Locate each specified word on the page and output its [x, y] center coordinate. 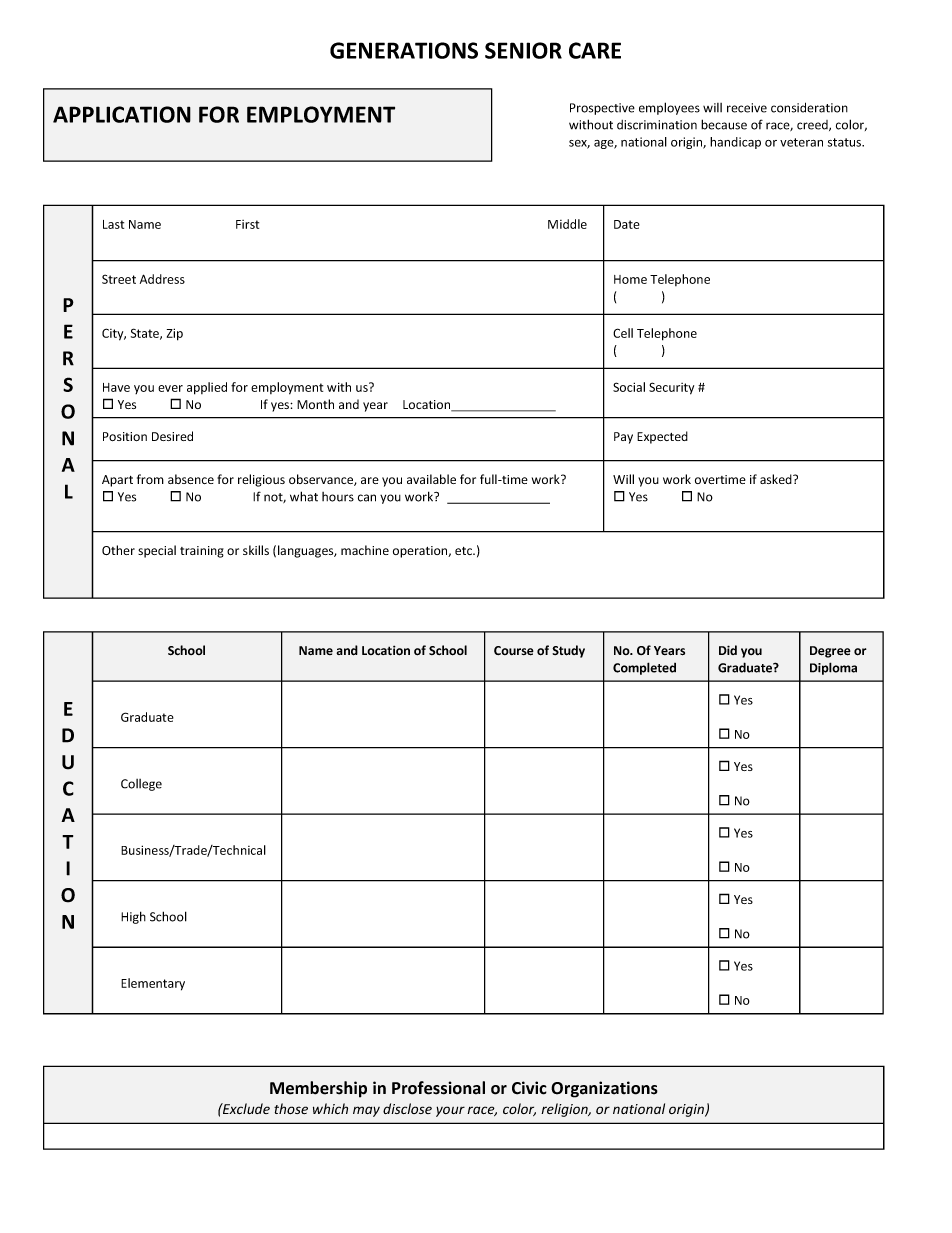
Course [514, 651]
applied [207, 388]
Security [671, 388]
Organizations [604, 1089]
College [141, 785]
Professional [438, 1088]
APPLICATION [122, 114]
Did [728, 650]
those [291, 1108]
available [431, 479]
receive [747, 108]
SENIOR [523, 50]
